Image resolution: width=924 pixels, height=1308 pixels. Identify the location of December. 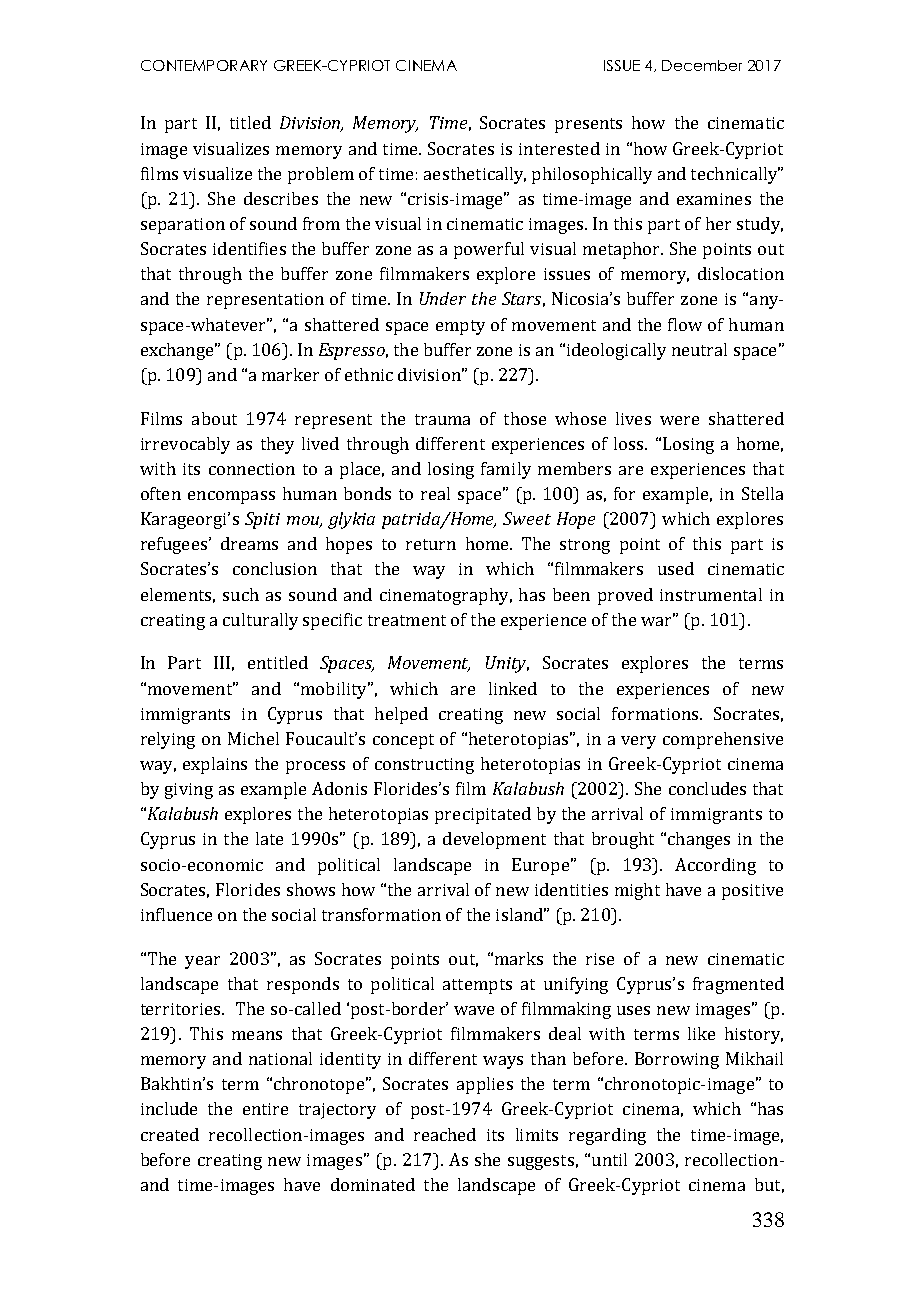
(702, 65).
